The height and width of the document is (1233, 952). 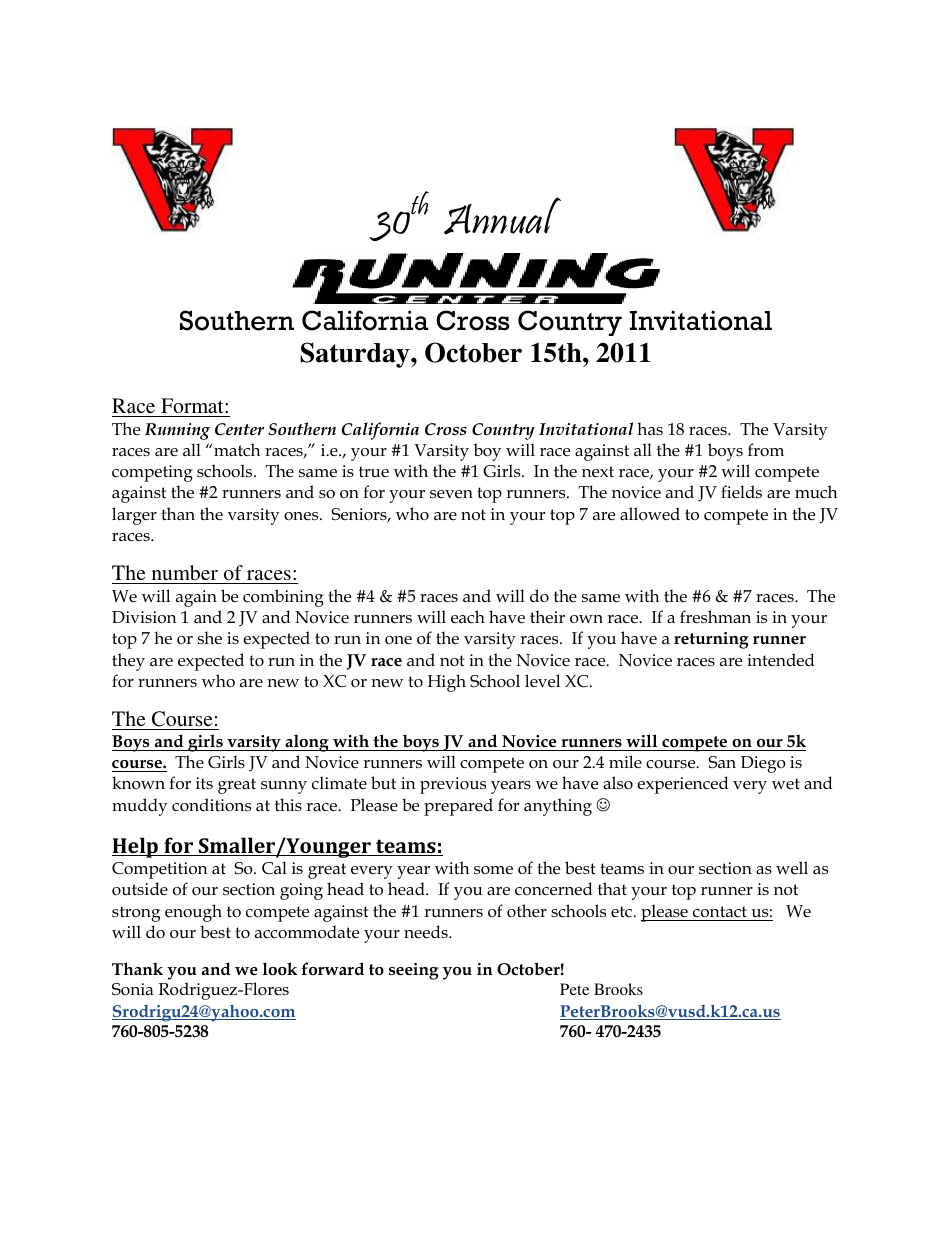 What do you see at coordinates (210, 638) in the document?
I see `she` at bounding box center [210, 638].
